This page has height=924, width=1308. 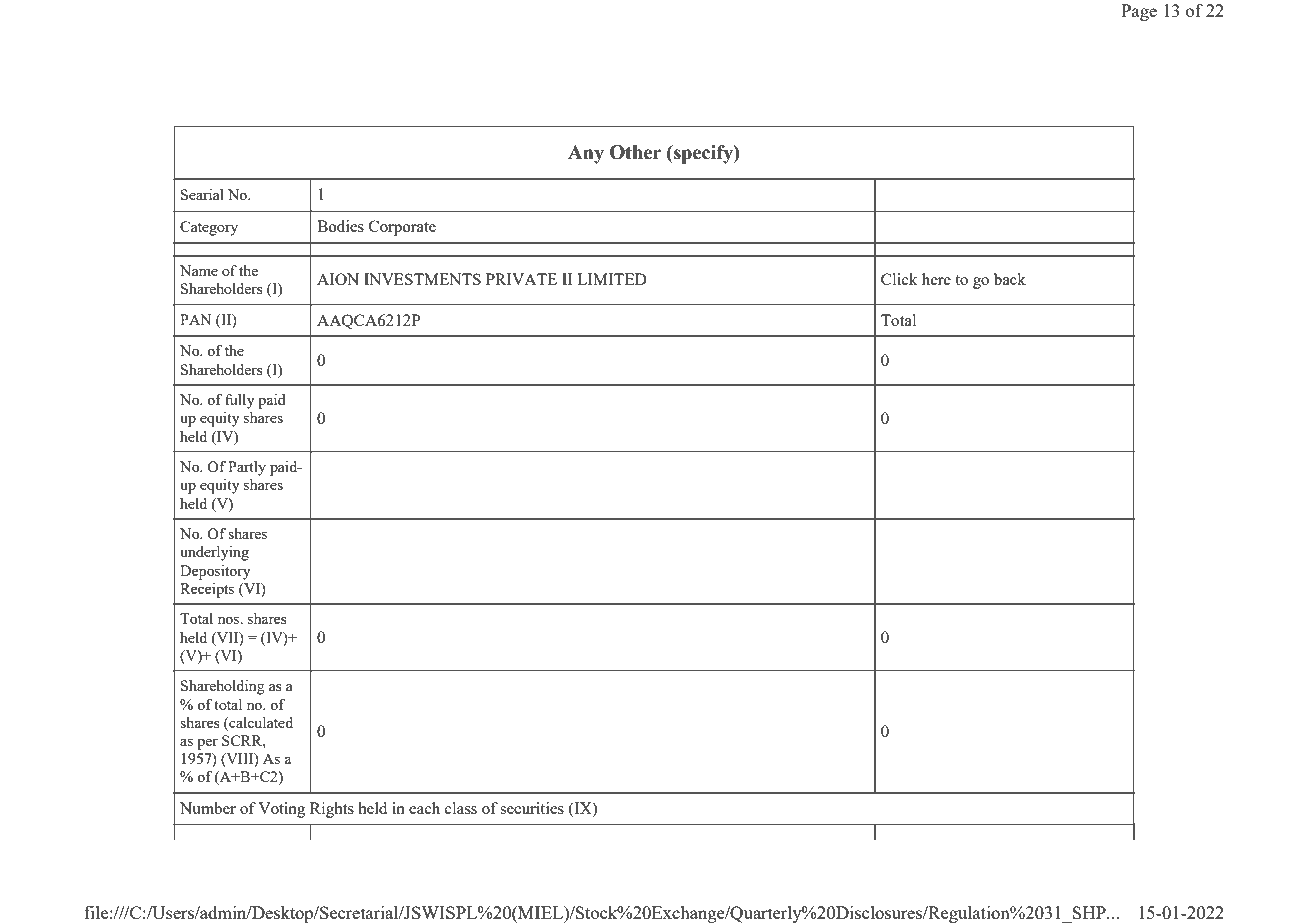 I want to click on Page, so click(x=1139, y=12).
